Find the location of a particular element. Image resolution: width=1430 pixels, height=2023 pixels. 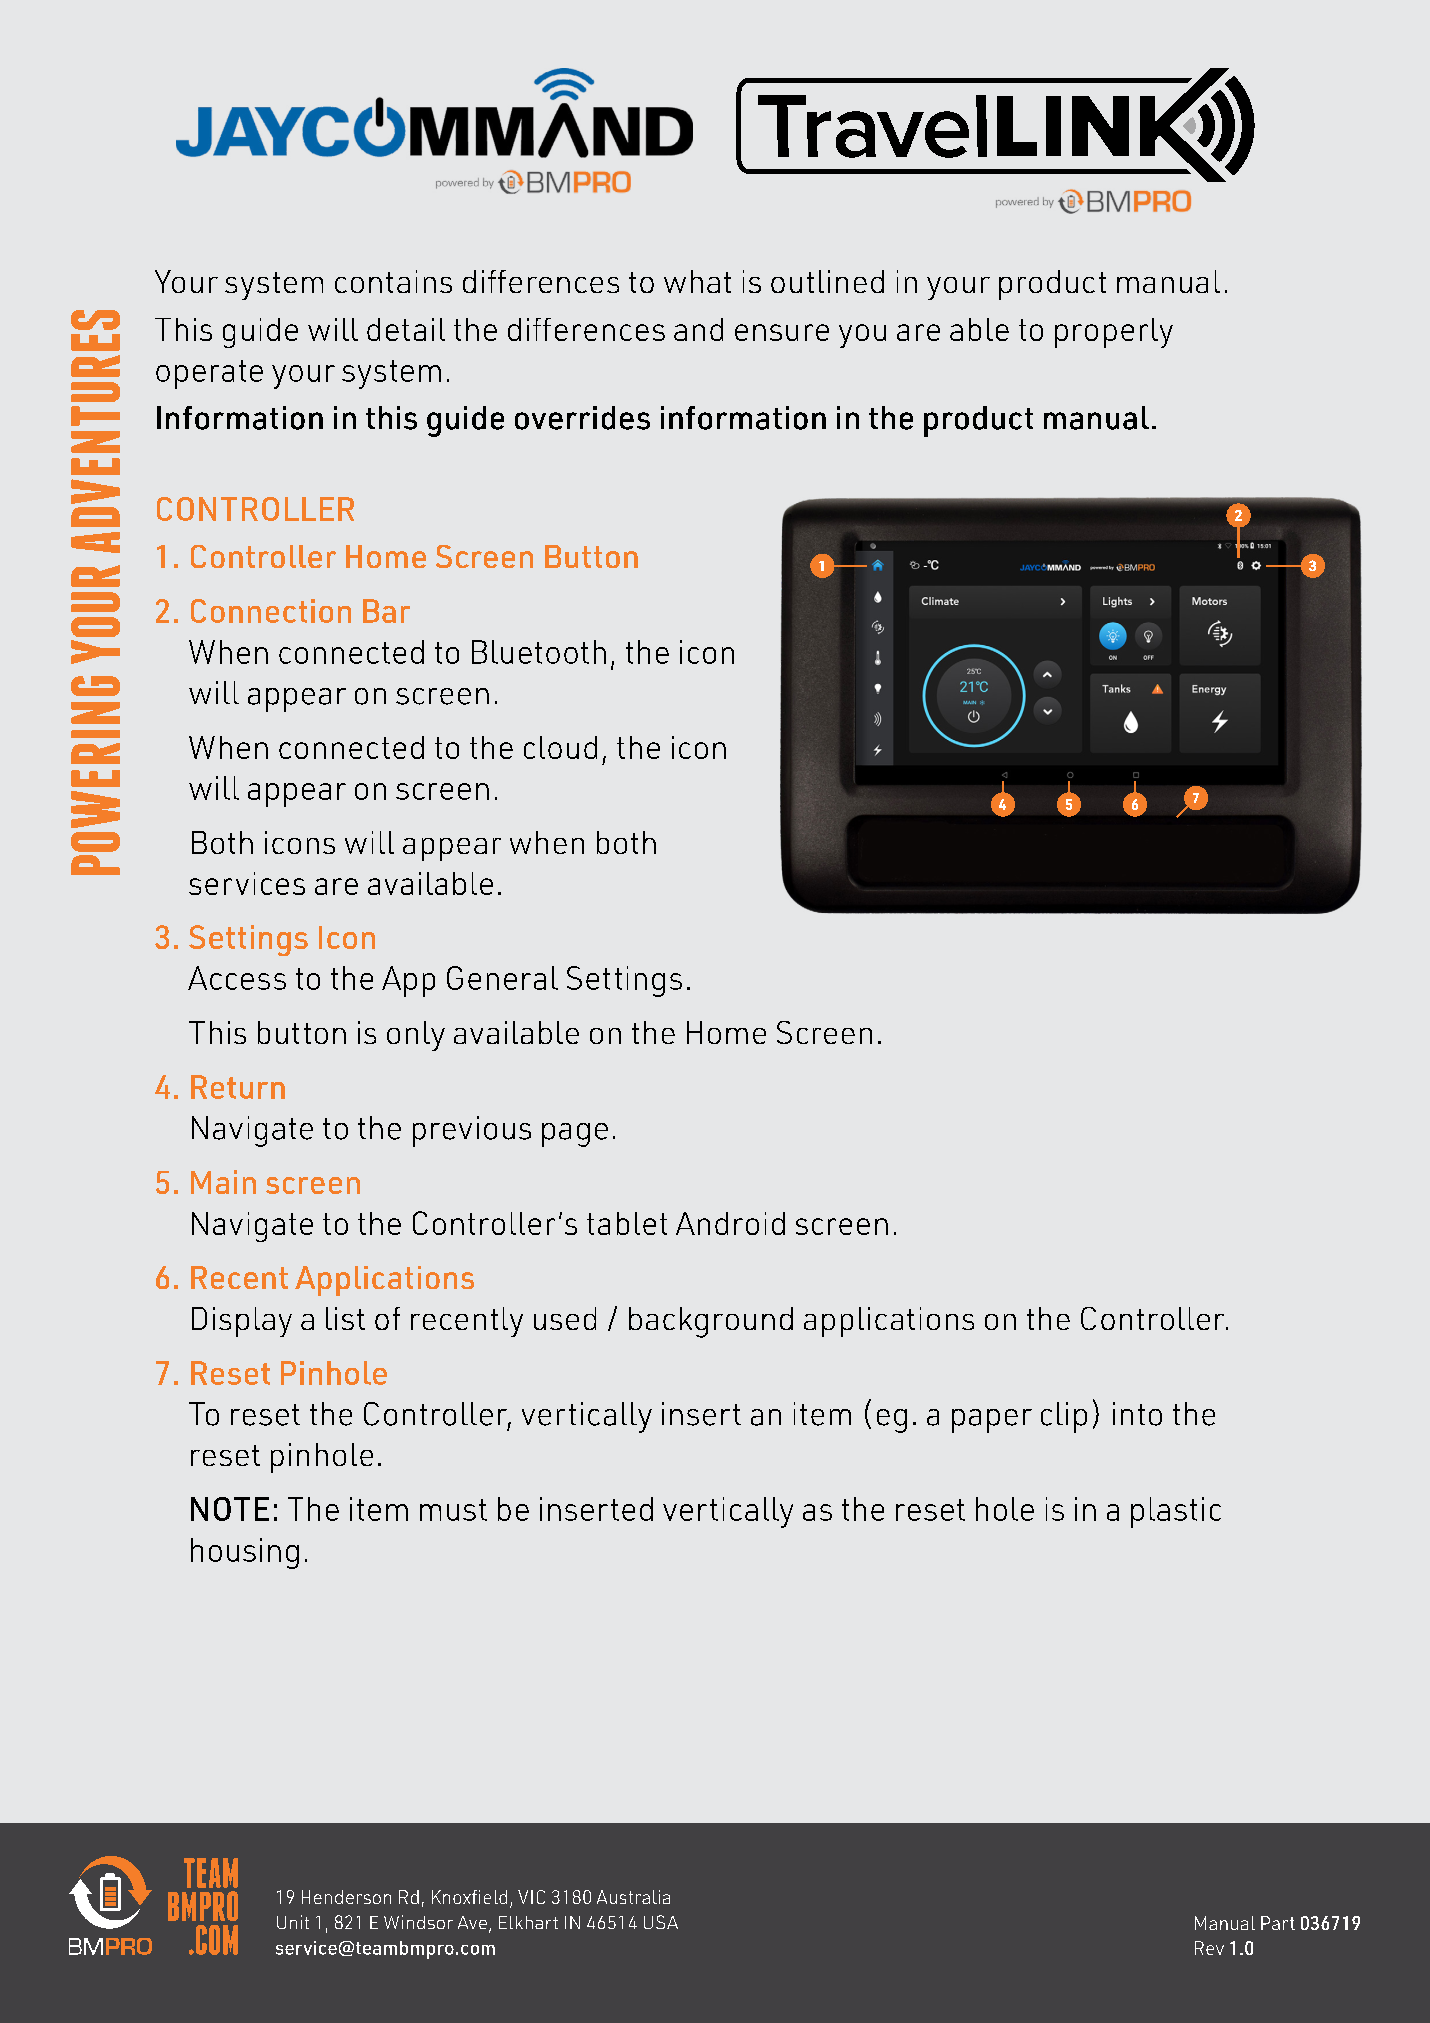

cloud is located at coordinates (560, 747).
